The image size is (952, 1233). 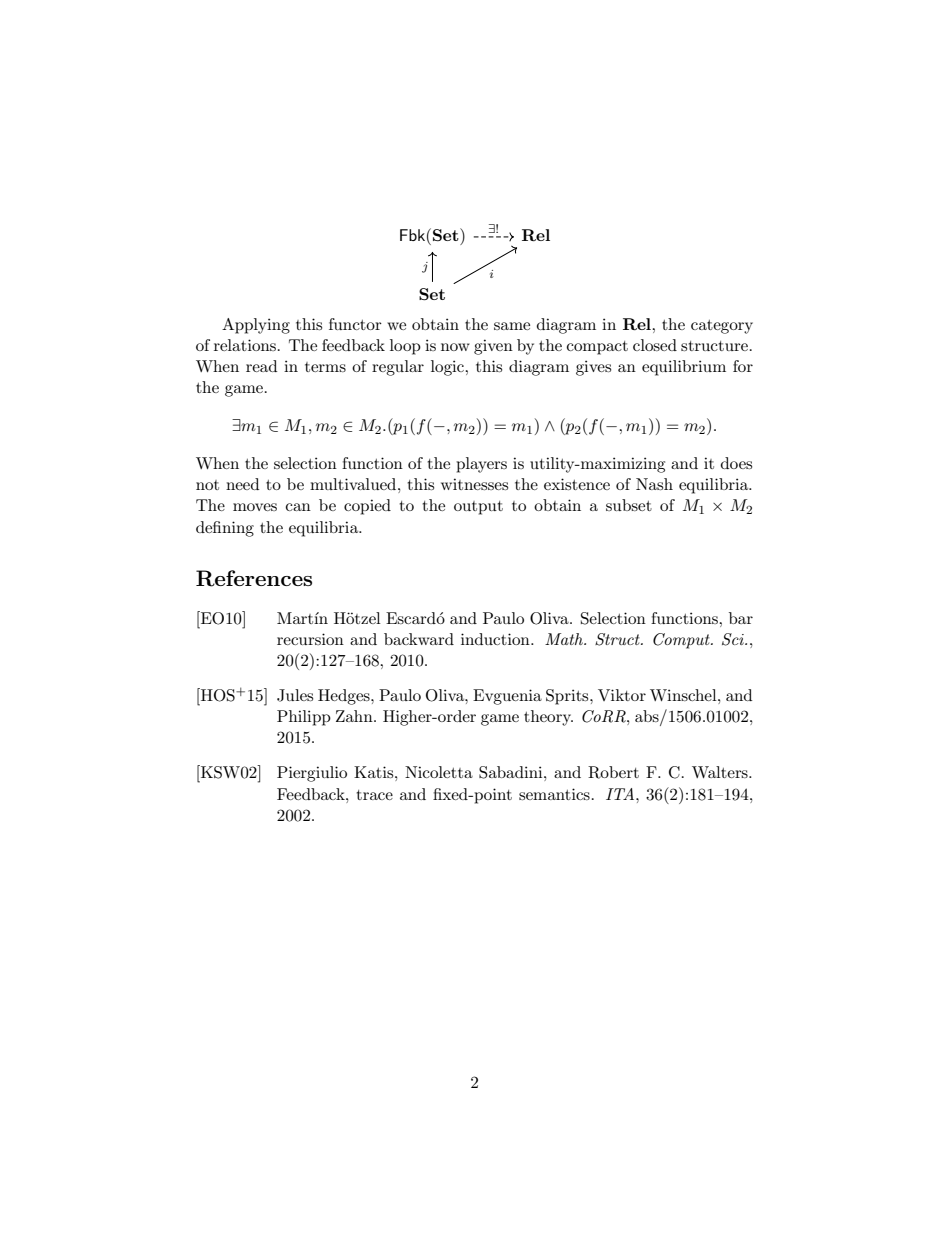 I want to click on subset, so click(x=629, y=505).
